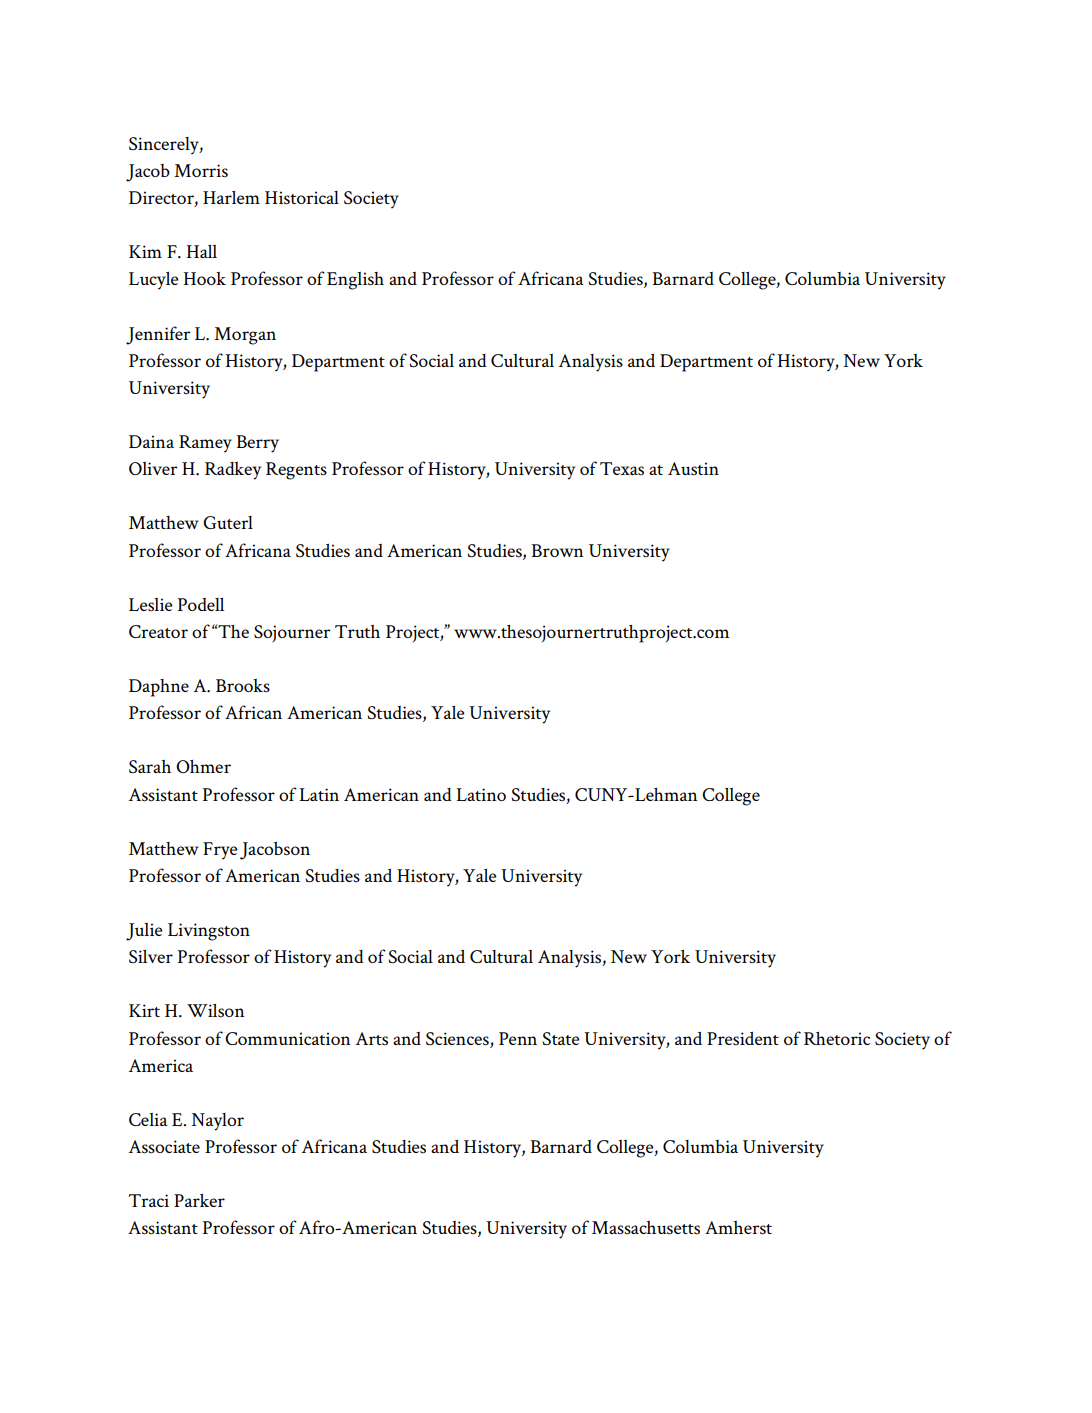 Image resolution: width=1092 pixels, height=1413 pixels. What do you see at coordinates (646, 1228) in the image?
I see `Massachusetts` at bounding box center [646, 1228].
